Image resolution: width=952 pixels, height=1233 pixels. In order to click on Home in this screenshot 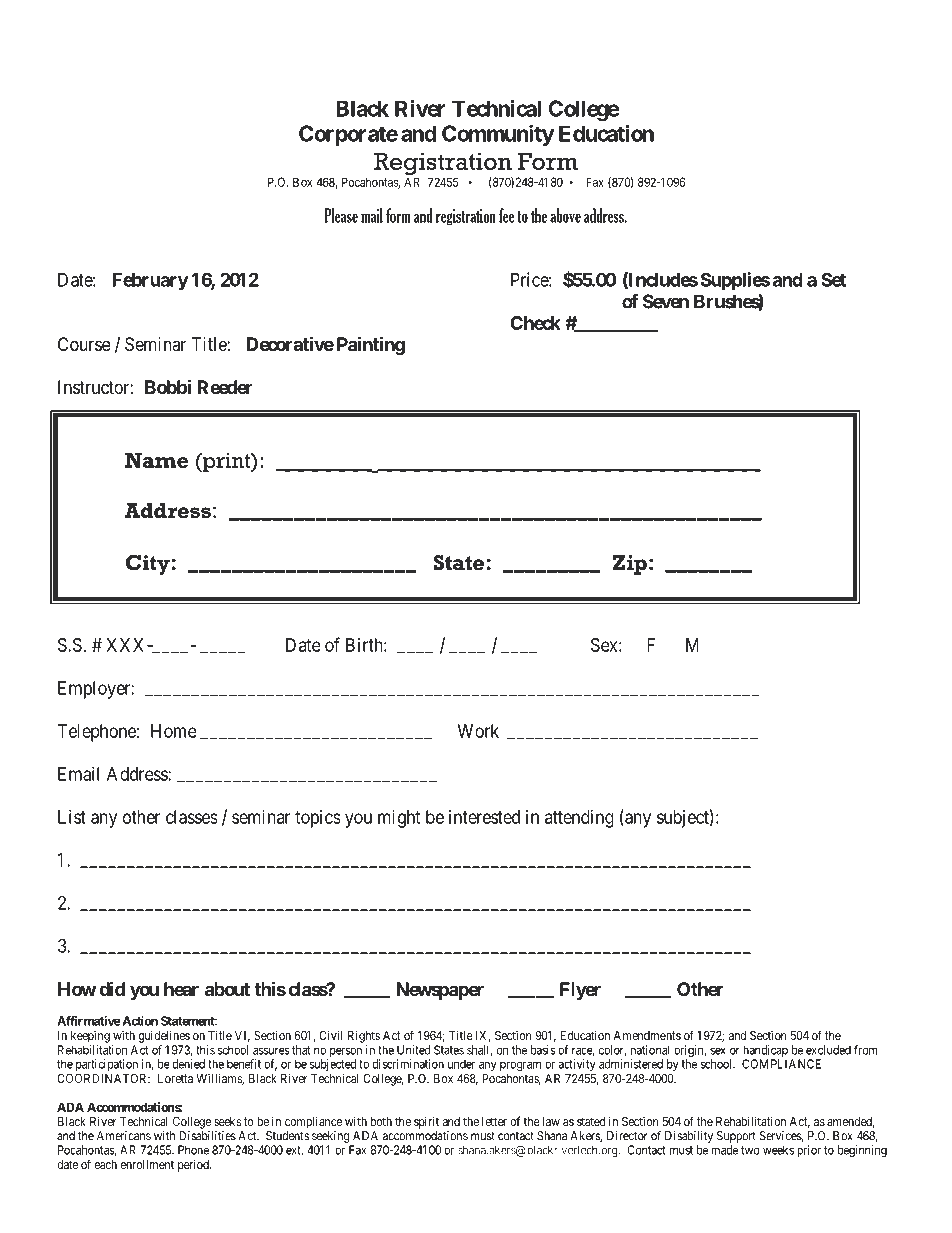, I will do `click(174, 731)`.
